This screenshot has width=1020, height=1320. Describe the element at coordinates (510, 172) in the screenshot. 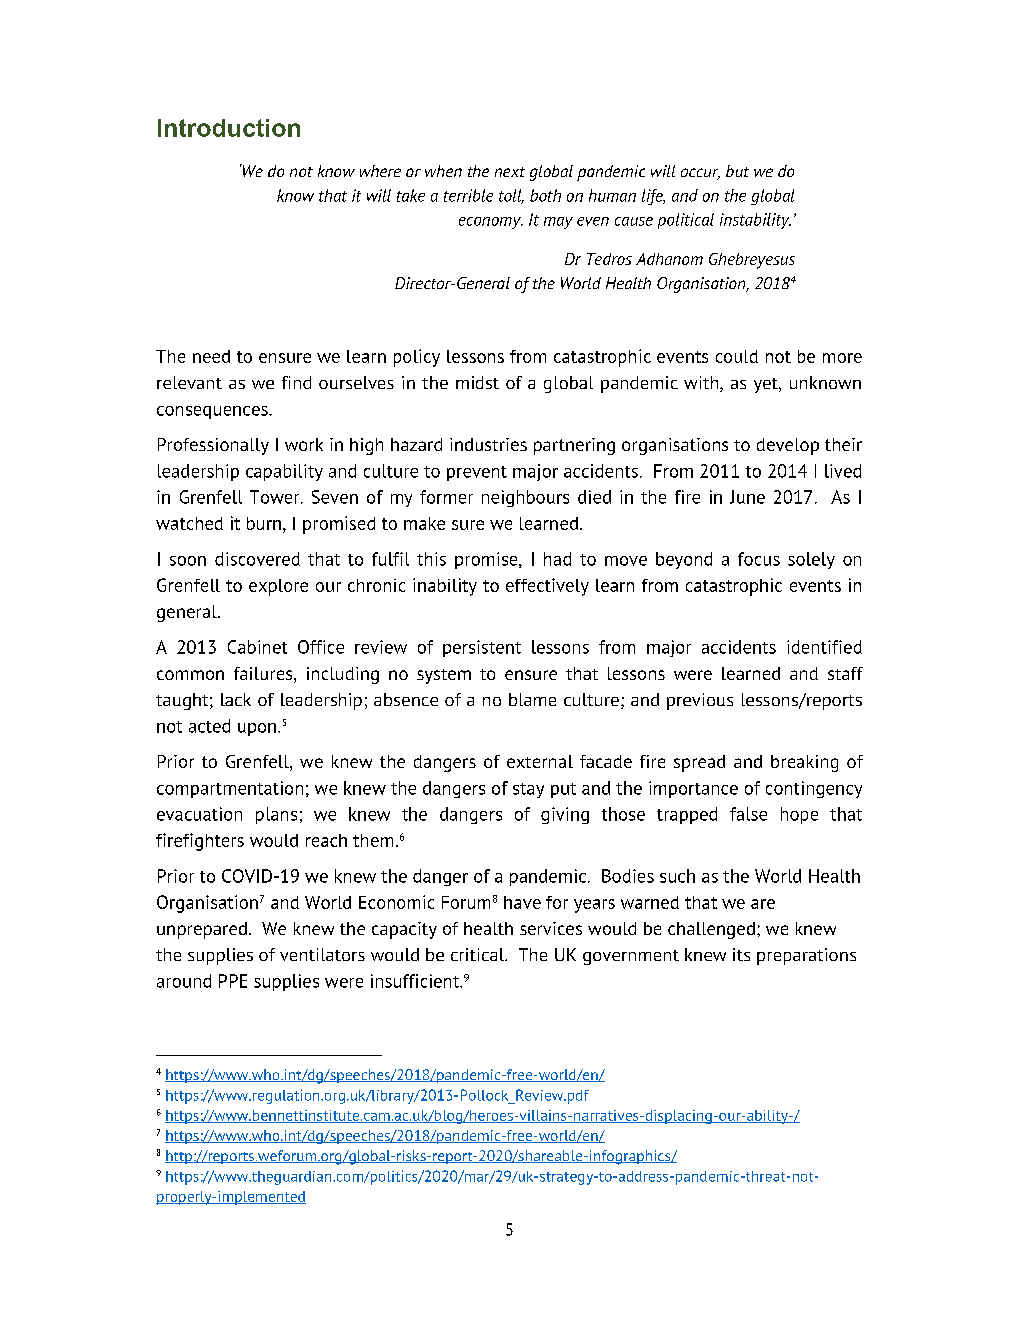

I see `next` at that location.
